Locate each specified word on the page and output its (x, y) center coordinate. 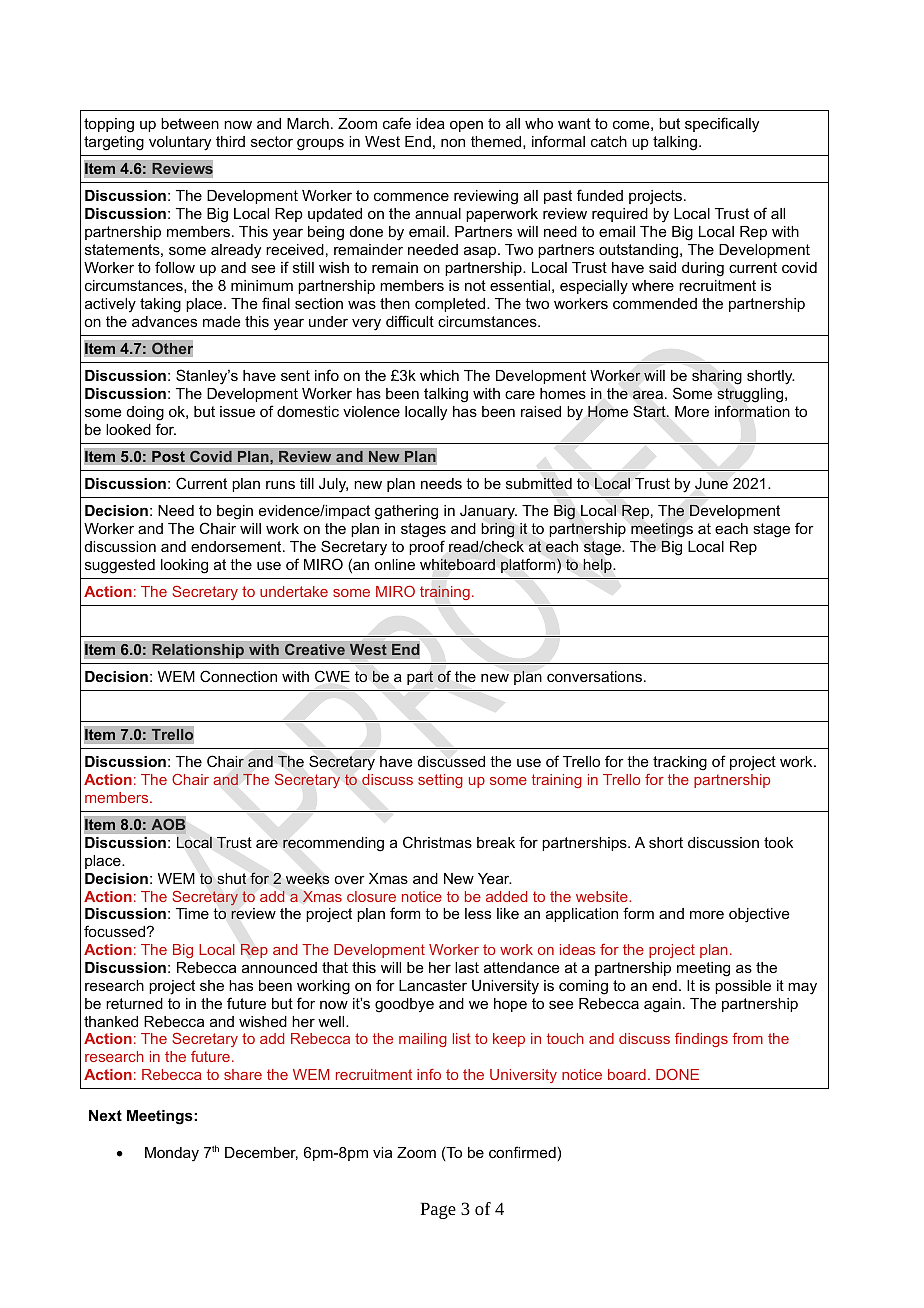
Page (438, 1210)
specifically (722, 125)
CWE (332, 676)
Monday (172, 1154)
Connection (238, 676)
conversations (594, 676)
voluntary (180, 143)
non (453, 142)
